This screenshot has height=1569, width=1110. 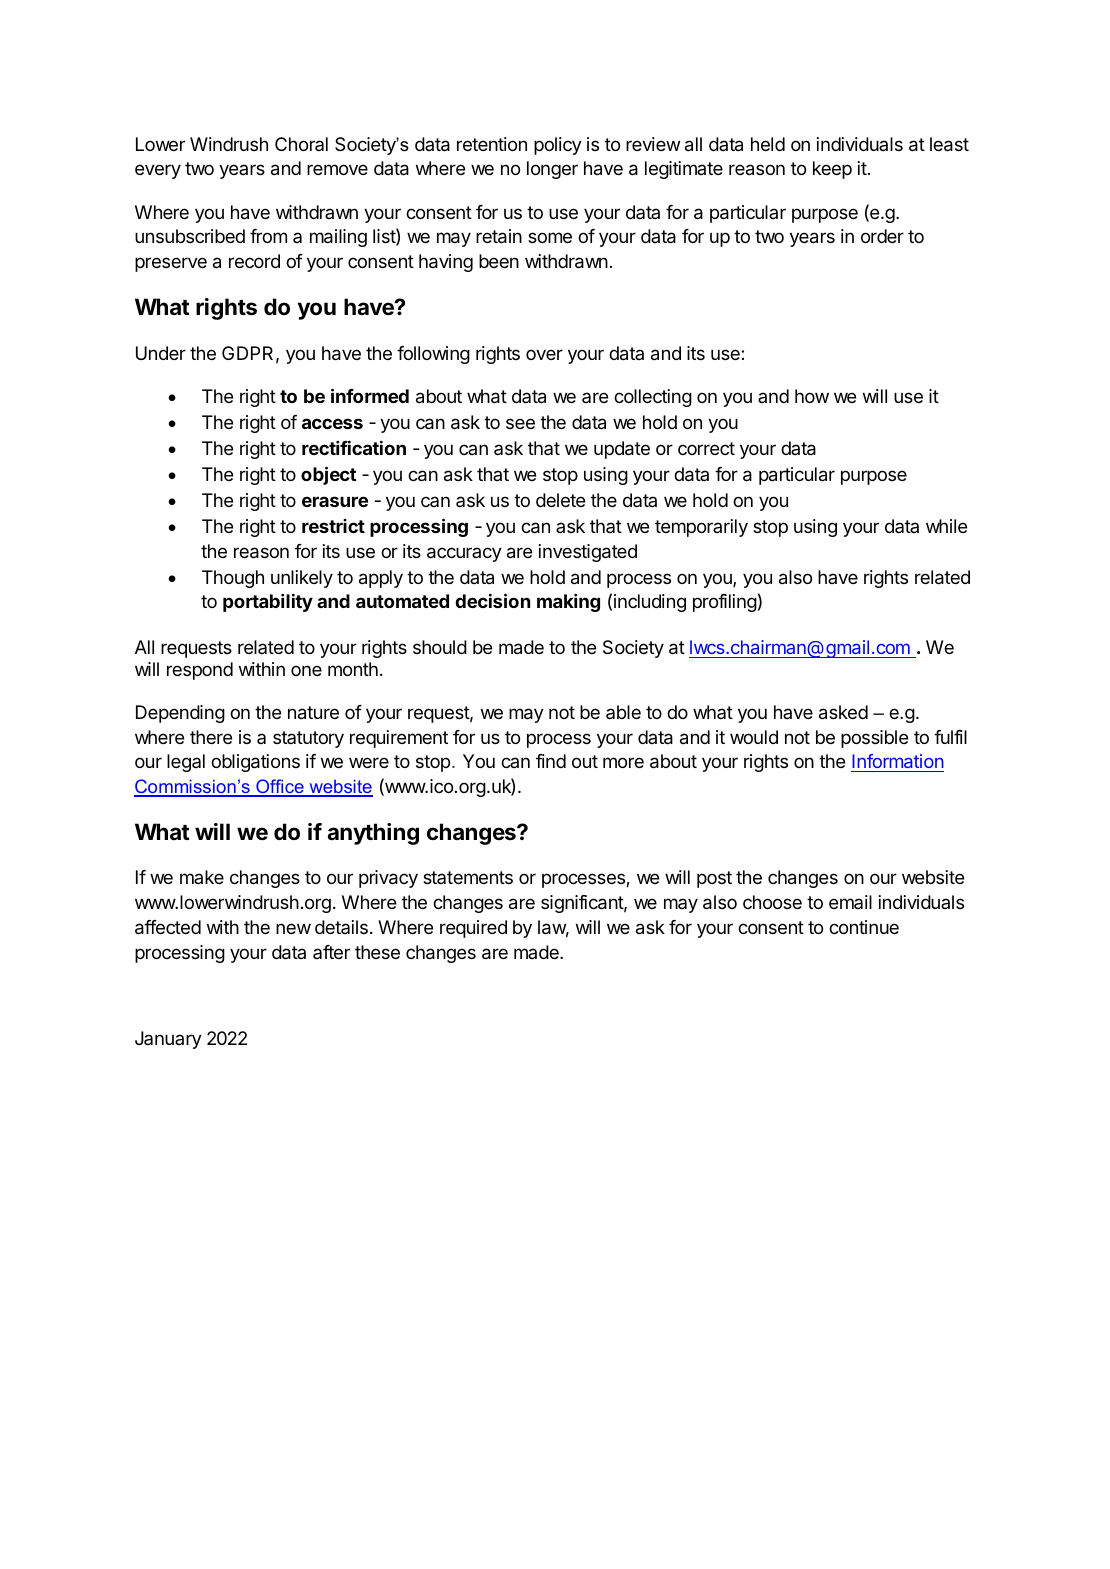 I want to click on required, so click(x=473, y=929).
